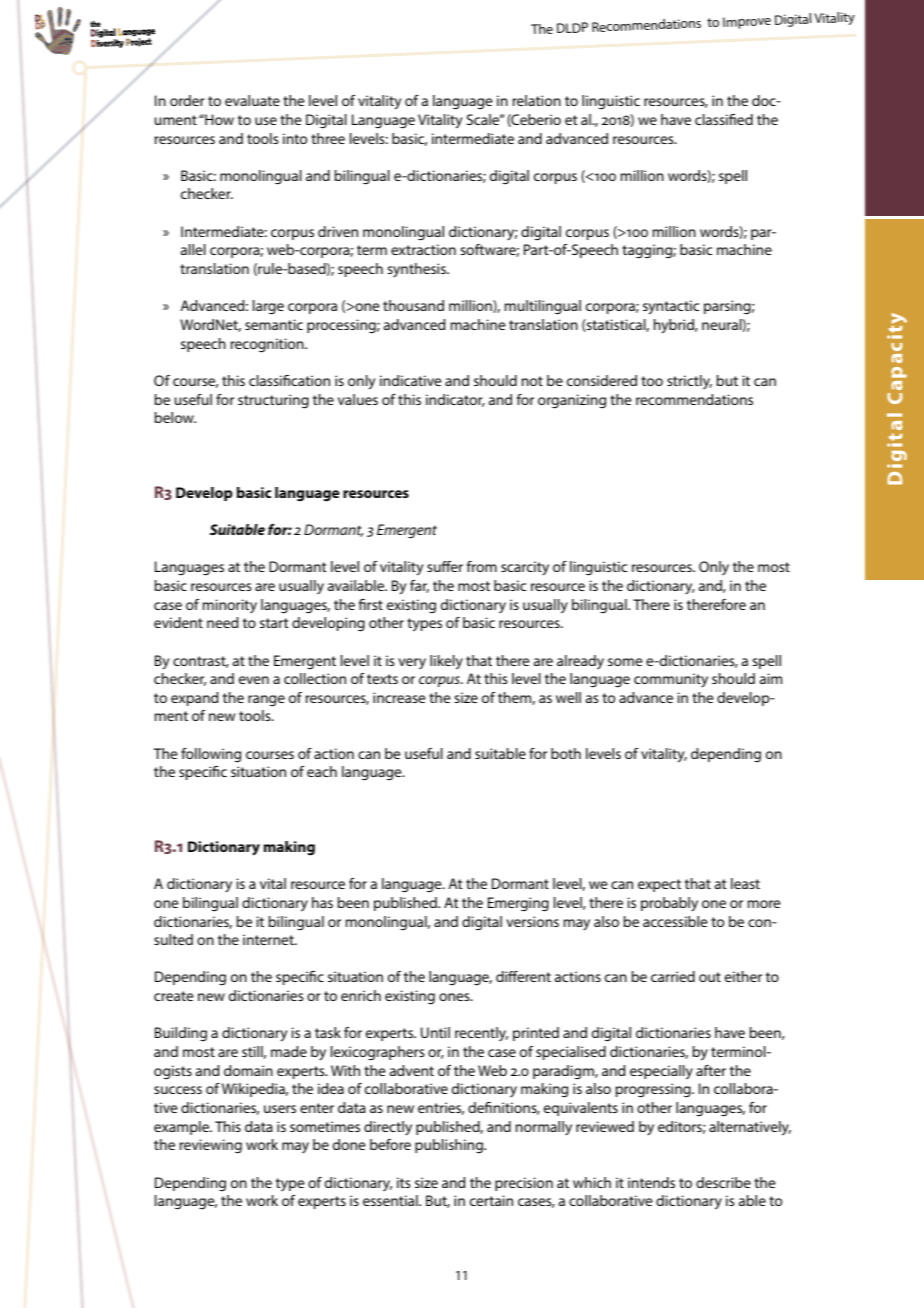  What do you see at coordinates (450, 1146) in the image?
I see `publishing` at bounding box center [450, 1146].
